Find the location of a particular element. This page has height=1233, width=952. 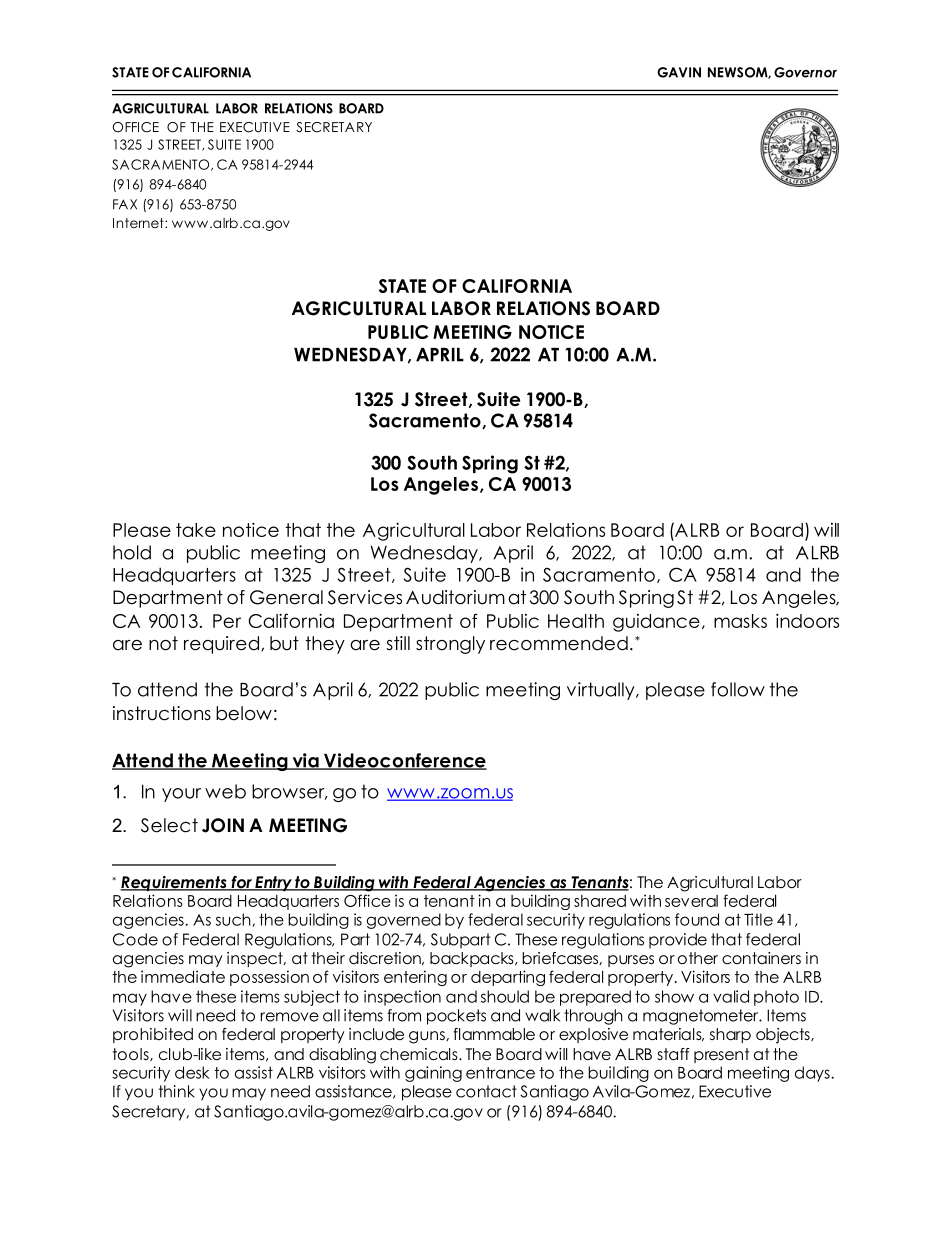

Services is located at coordinates (365, 597).
